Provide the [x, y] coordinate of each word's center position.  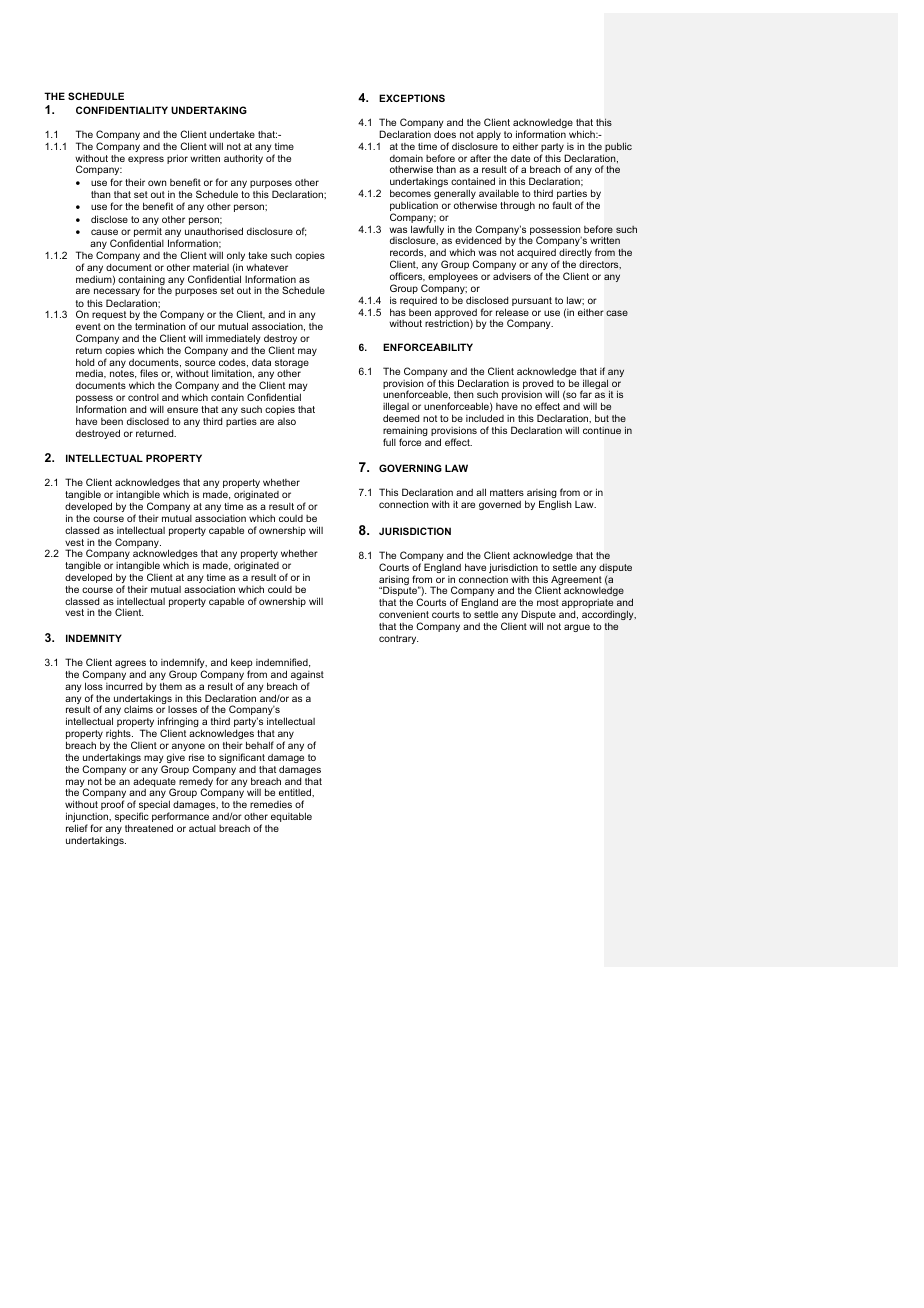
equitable [291, 817]
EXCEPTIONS [412, 98]
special [153, 806]
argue [577, 628]
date [520, 158]
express [146, 160]
